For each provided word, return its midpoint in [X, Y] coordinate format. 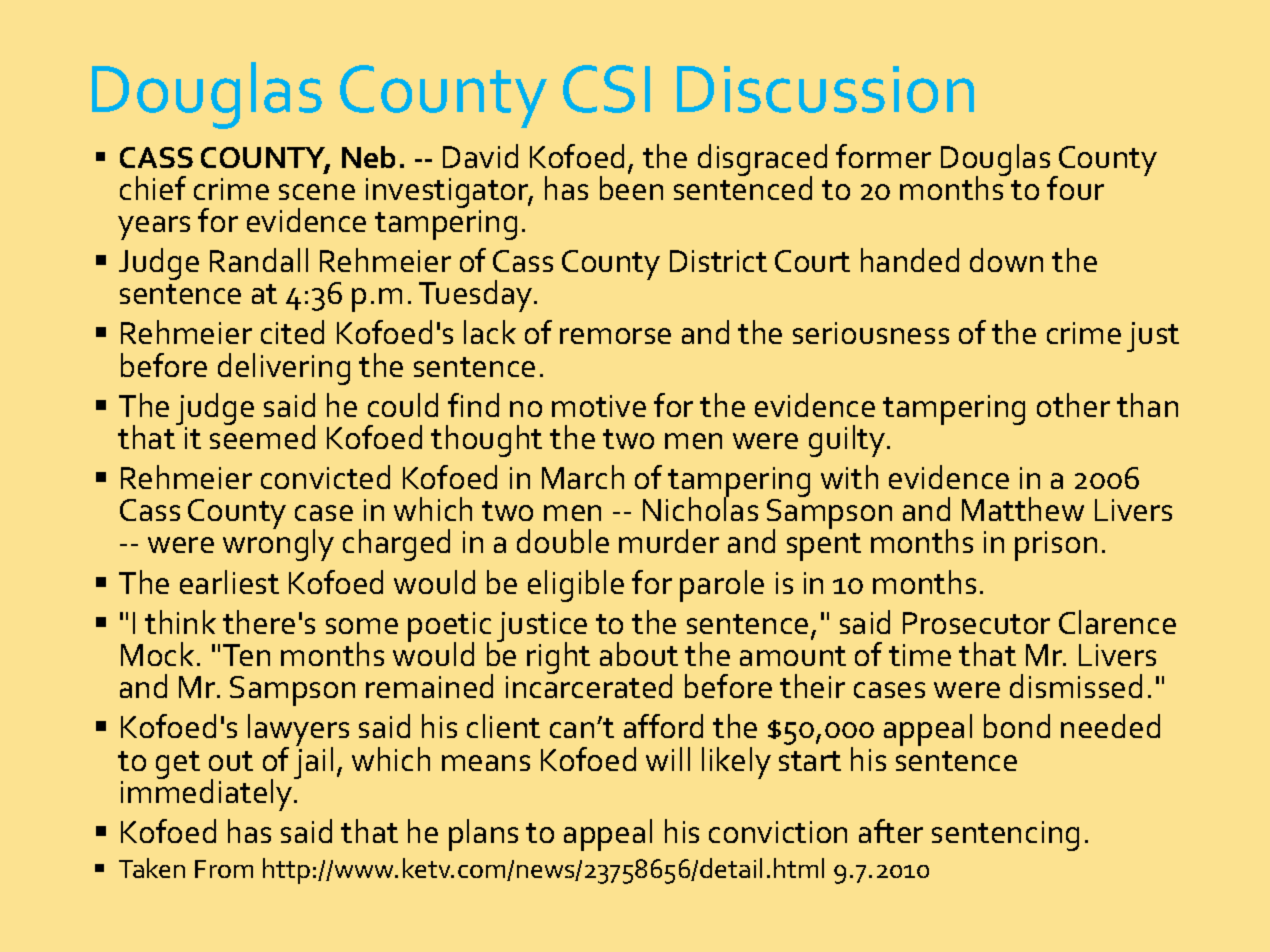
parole [722, 586]
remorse [615, 336]
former [883, 156]
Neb [368, 157]
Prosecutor [976, 623]
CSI [606, 89]
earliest [229, 582]
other [1073, 405]
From [224, 869]
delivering [284, 369]
